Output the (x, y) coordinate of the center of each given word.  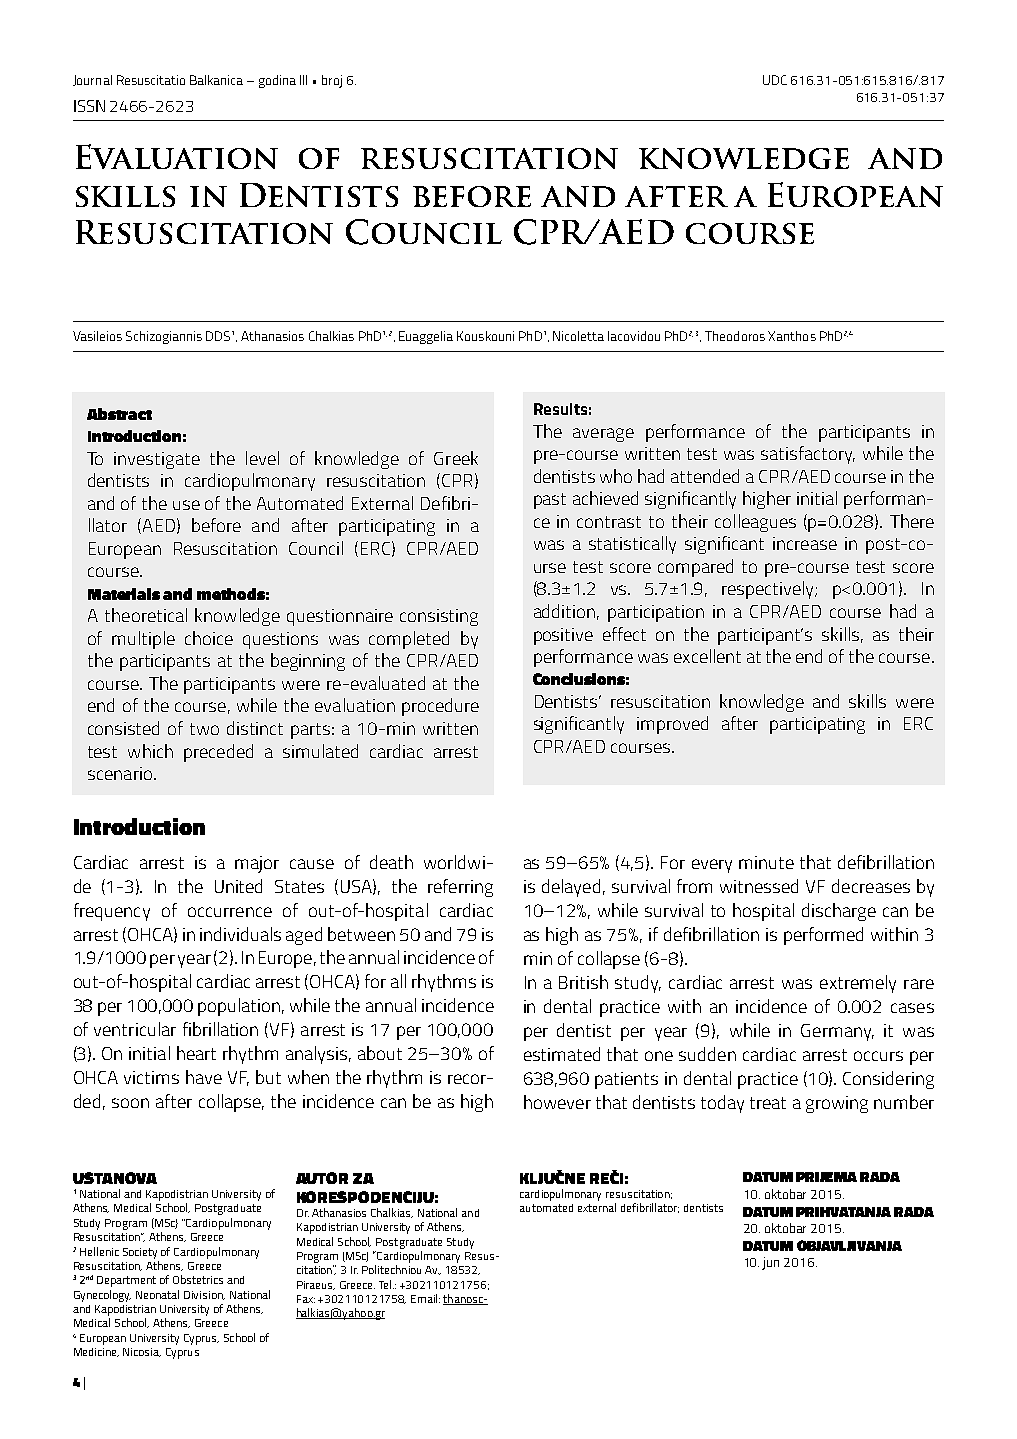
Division (204, 1295)
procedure (440, 707)
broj (332, 81)
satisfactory (808, 455)
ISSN (89, 106)
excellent (707, 656)
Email (425, 1298)
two (204, 729)
